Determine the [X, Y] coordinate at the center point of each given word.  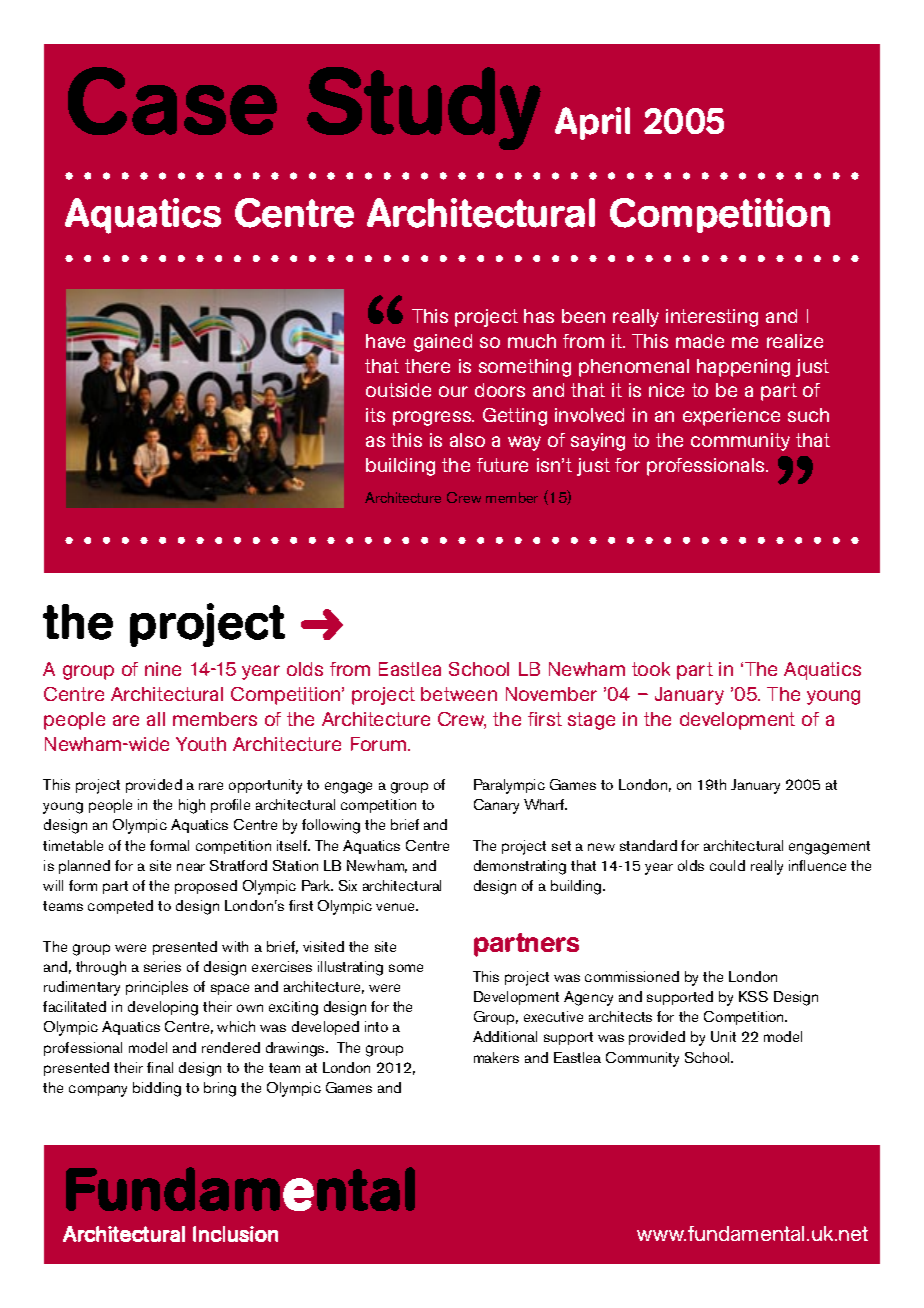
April [592, 123]
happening [743, 368]
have [385, 341]
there [427, 366]
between [459, 694]
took [651, 669]
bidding [157, 1089]
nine [163, 669]
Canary [496, 806]
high [192, 806]
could [727, 865]
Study [424, 108]
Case [172, 101]
